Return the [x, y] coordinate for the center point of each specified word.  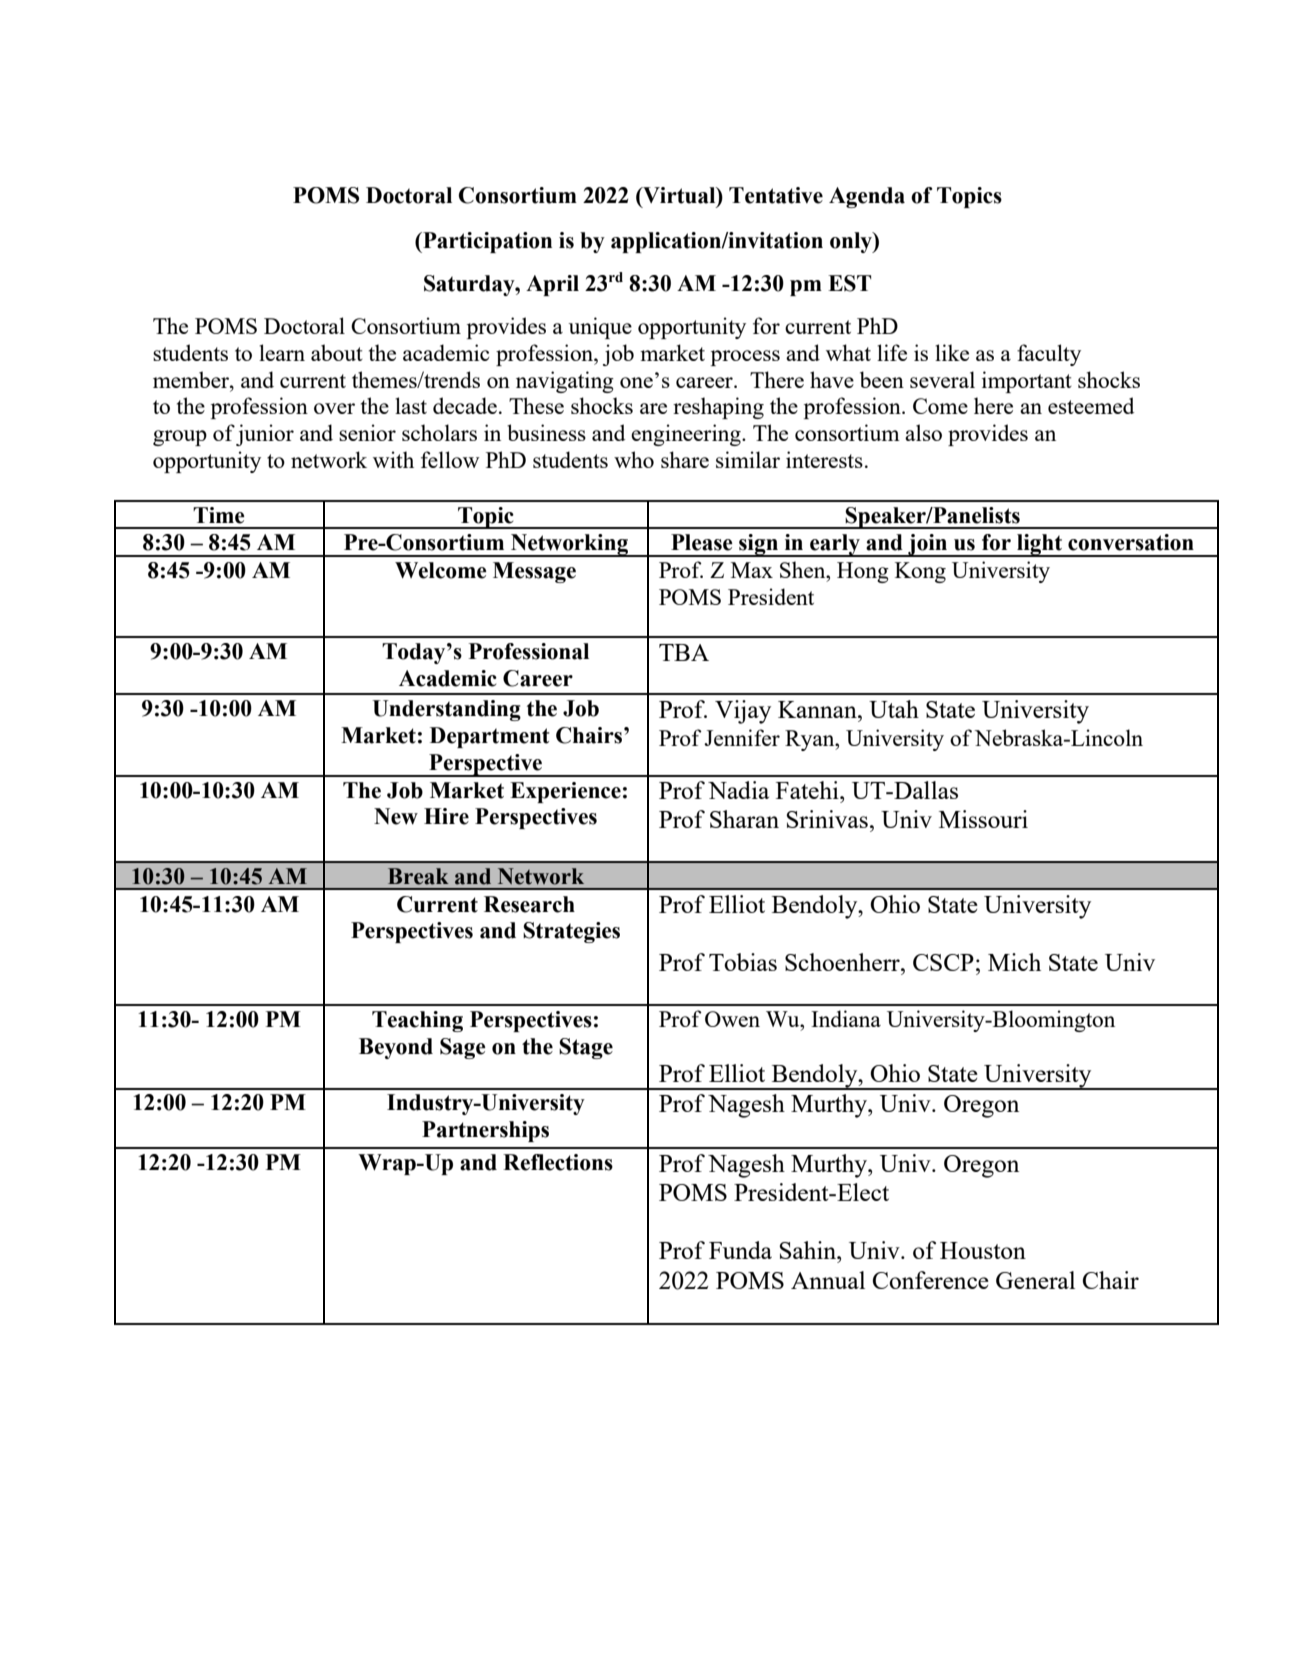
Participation [486, 242]
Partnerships [485, 1131]
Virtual [679, 196]
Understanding [446, 710]
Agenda [867, 197]
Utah [894, 709]
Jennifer [742, 737]
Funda [740, 1250]
